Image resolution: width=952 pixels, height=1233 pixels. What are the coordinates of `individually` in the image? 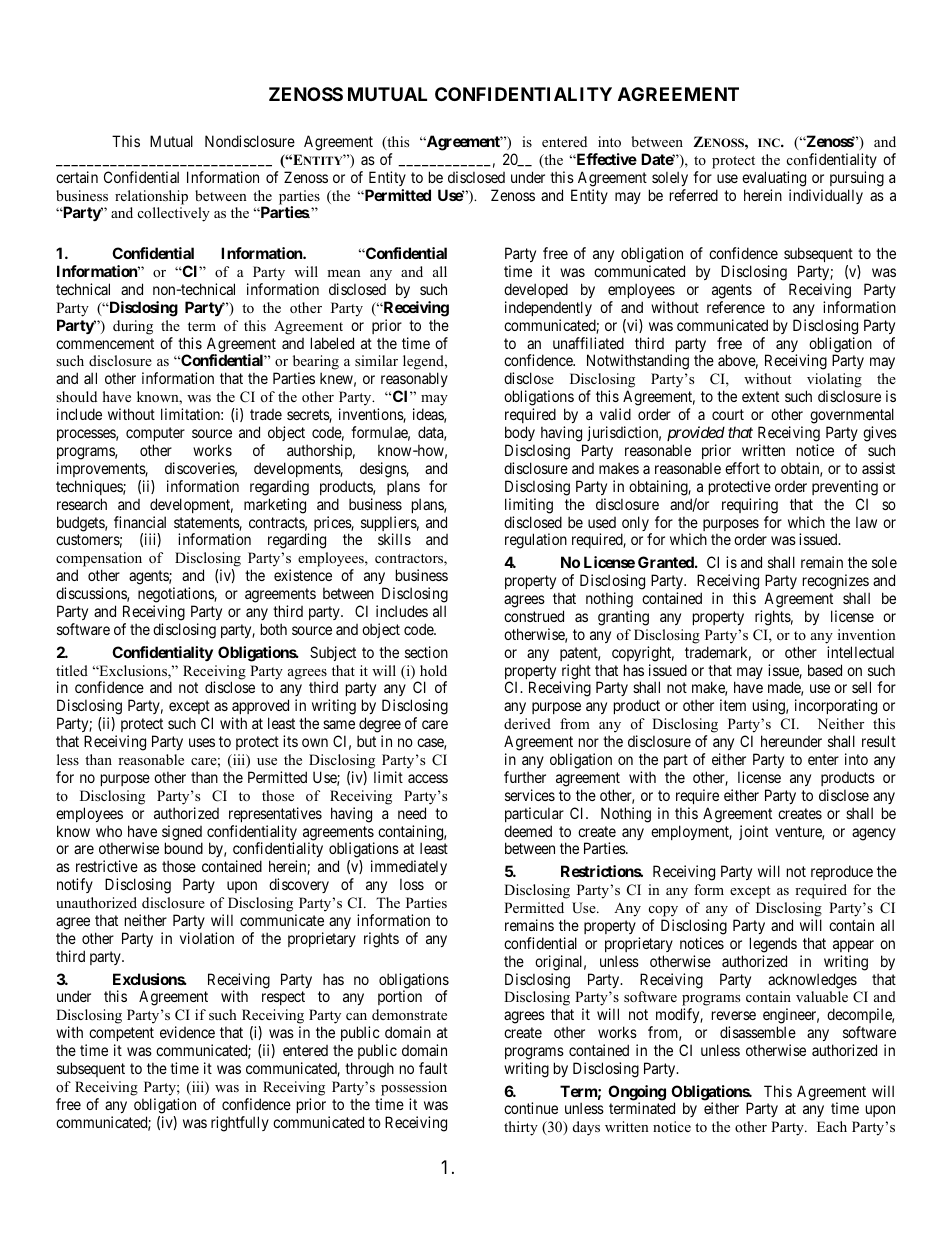 It's located at (826, 196).
